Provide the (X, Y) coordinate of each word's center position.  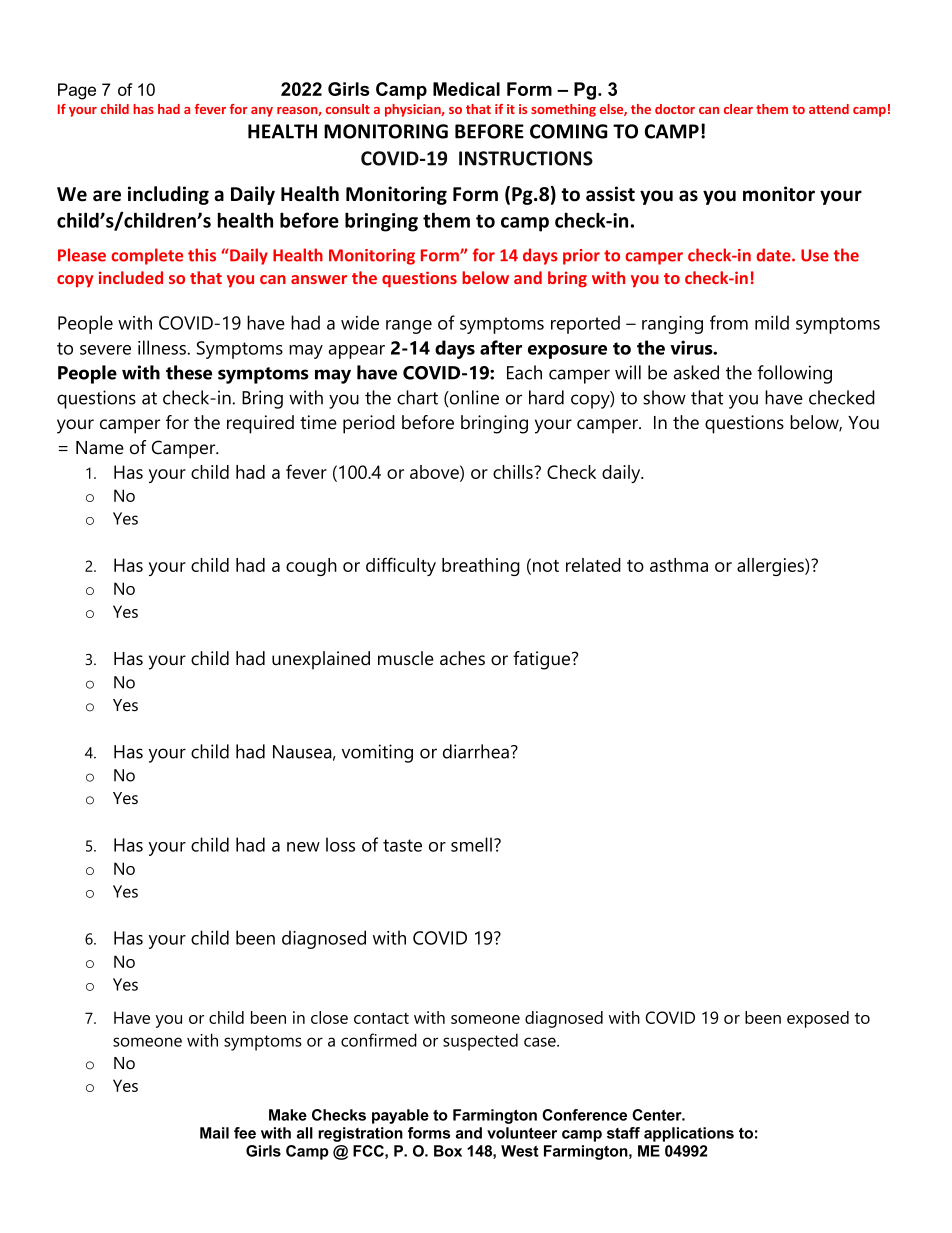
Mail (214, 1133)
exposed (818, 1019)
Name (100, 448)
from (729, 322)
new (303, 847)
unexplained (321, 660)
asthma (679, 565)
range (409, 327)
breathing (481, 567)
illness (162, 347)
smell (471, 844)
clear (738, 109)
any (262, 112)
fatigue (543, 660)
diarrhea (476, 751)
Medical (466, 89)
